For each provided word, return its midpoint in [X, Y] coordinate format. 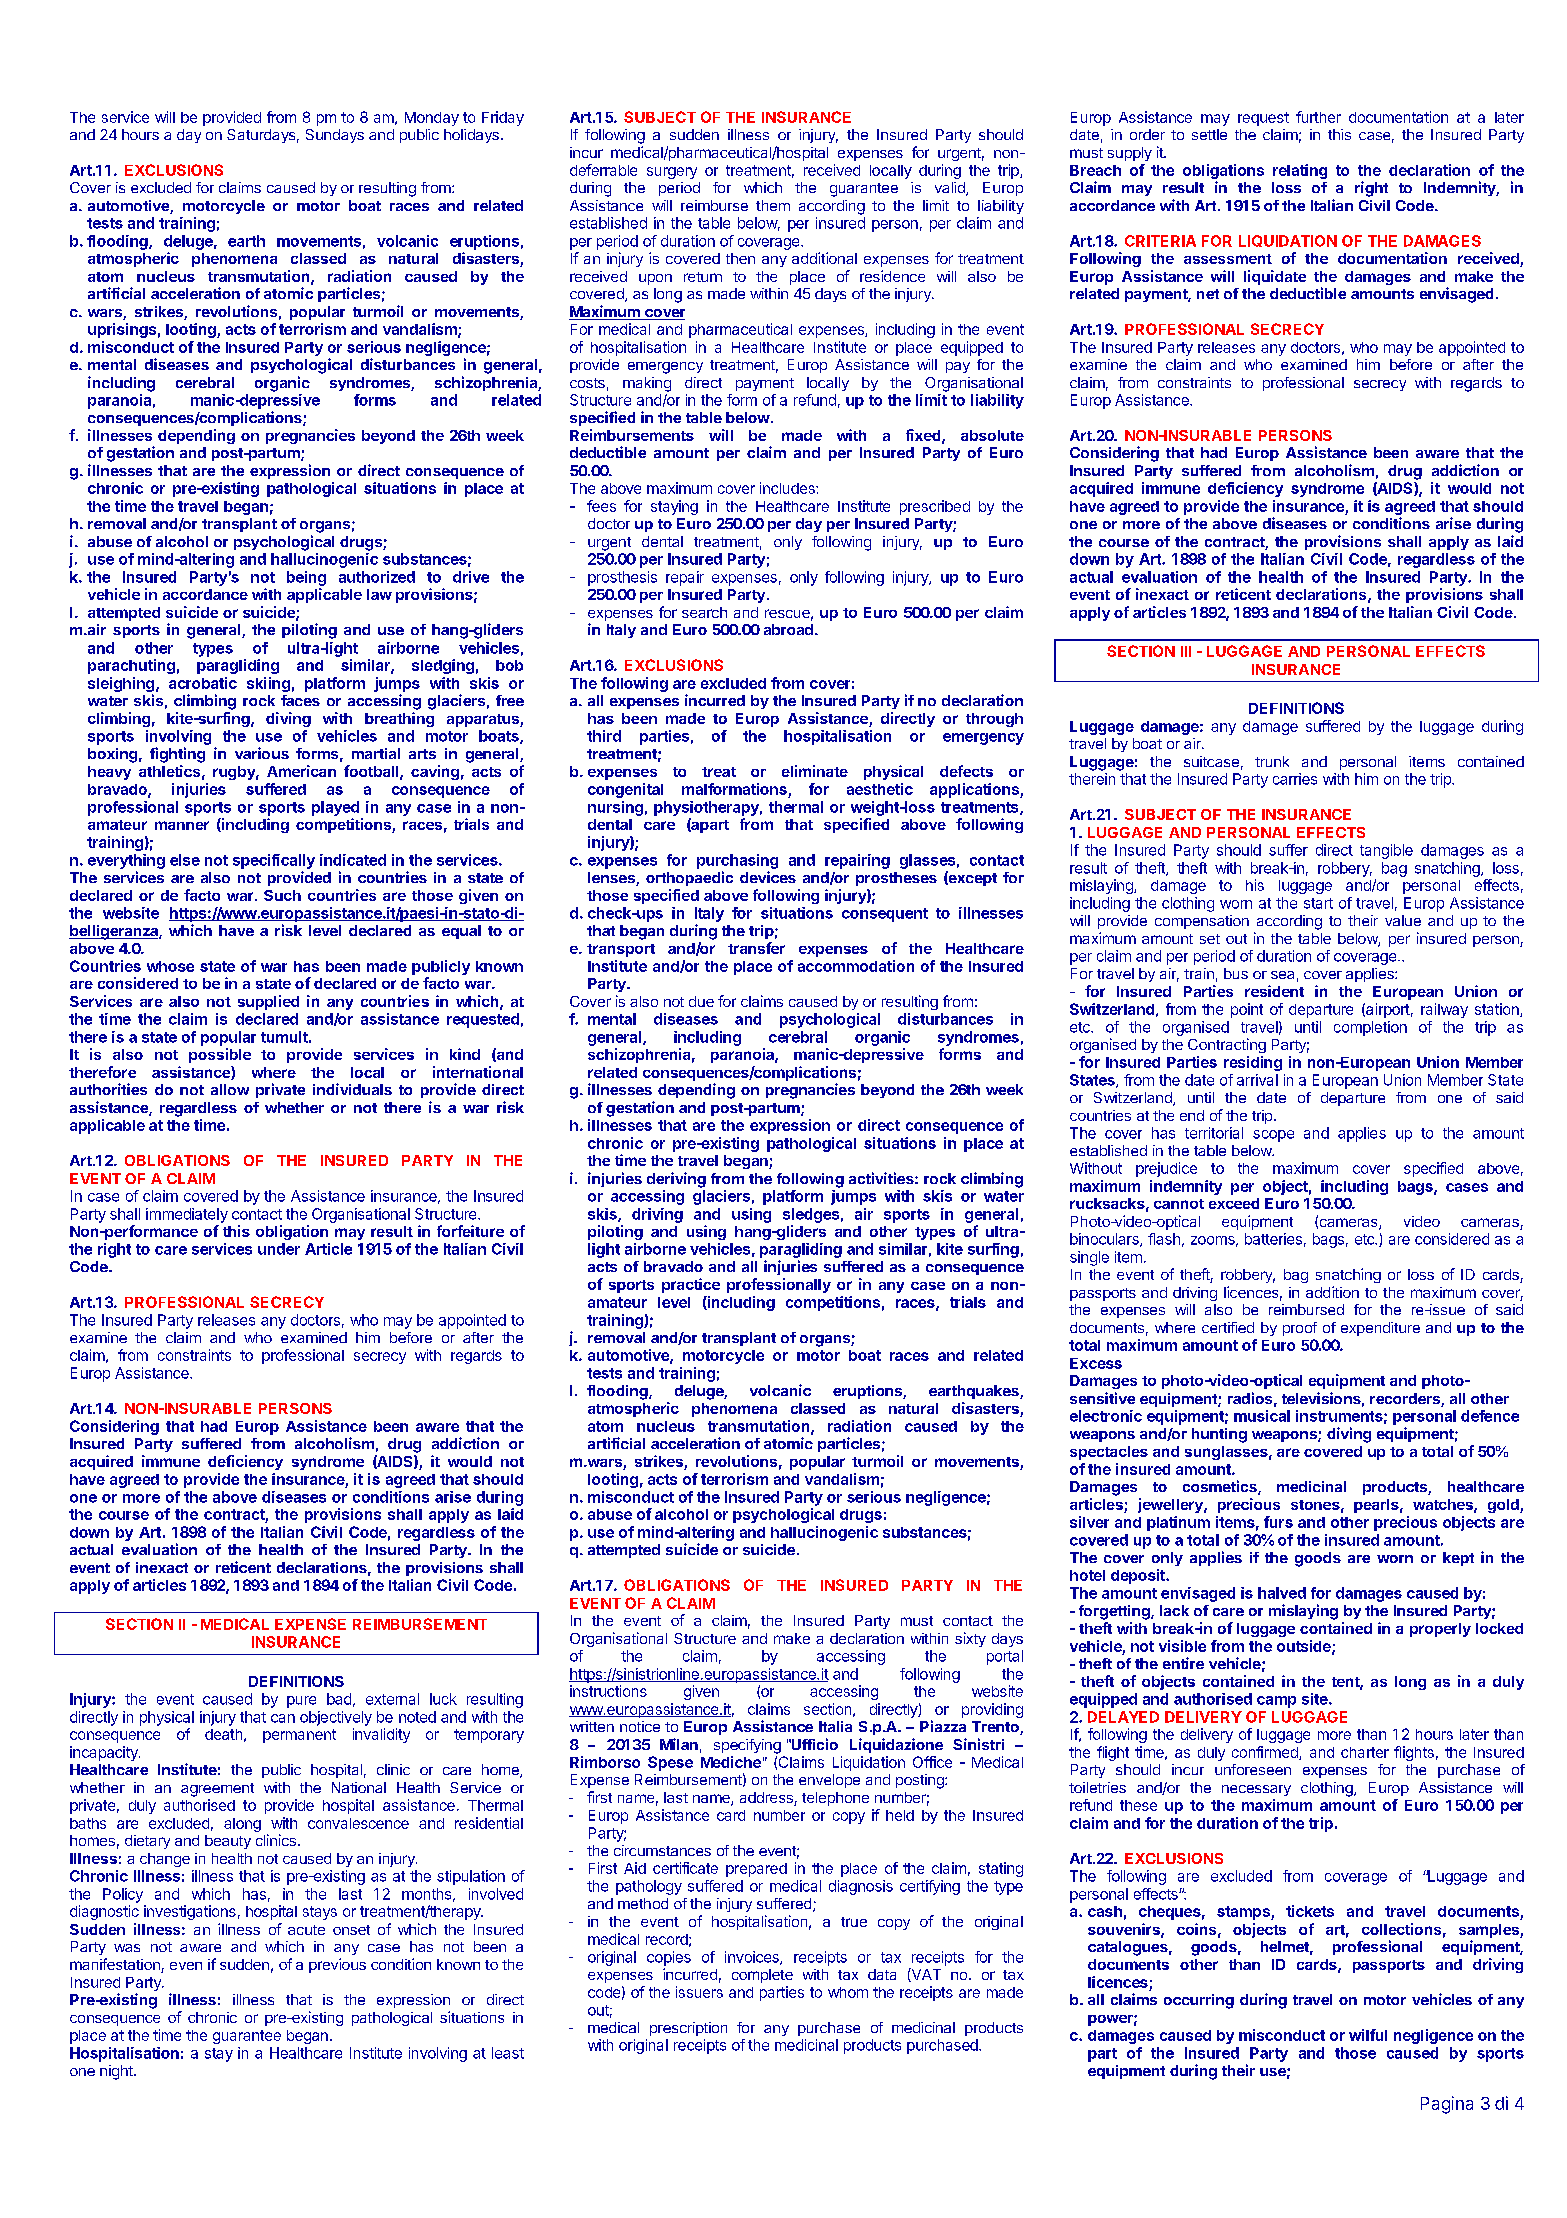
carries [1295, 779]
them [773, 205]
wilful [1368, 2035]
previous [337, 1965]
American [301, 771]
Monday [432, 119]
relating [1300, 171]
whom [848, 1992]
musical [1262, 1416]
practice [691, 1285]
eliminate [815, 771]
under [279, 1249]
